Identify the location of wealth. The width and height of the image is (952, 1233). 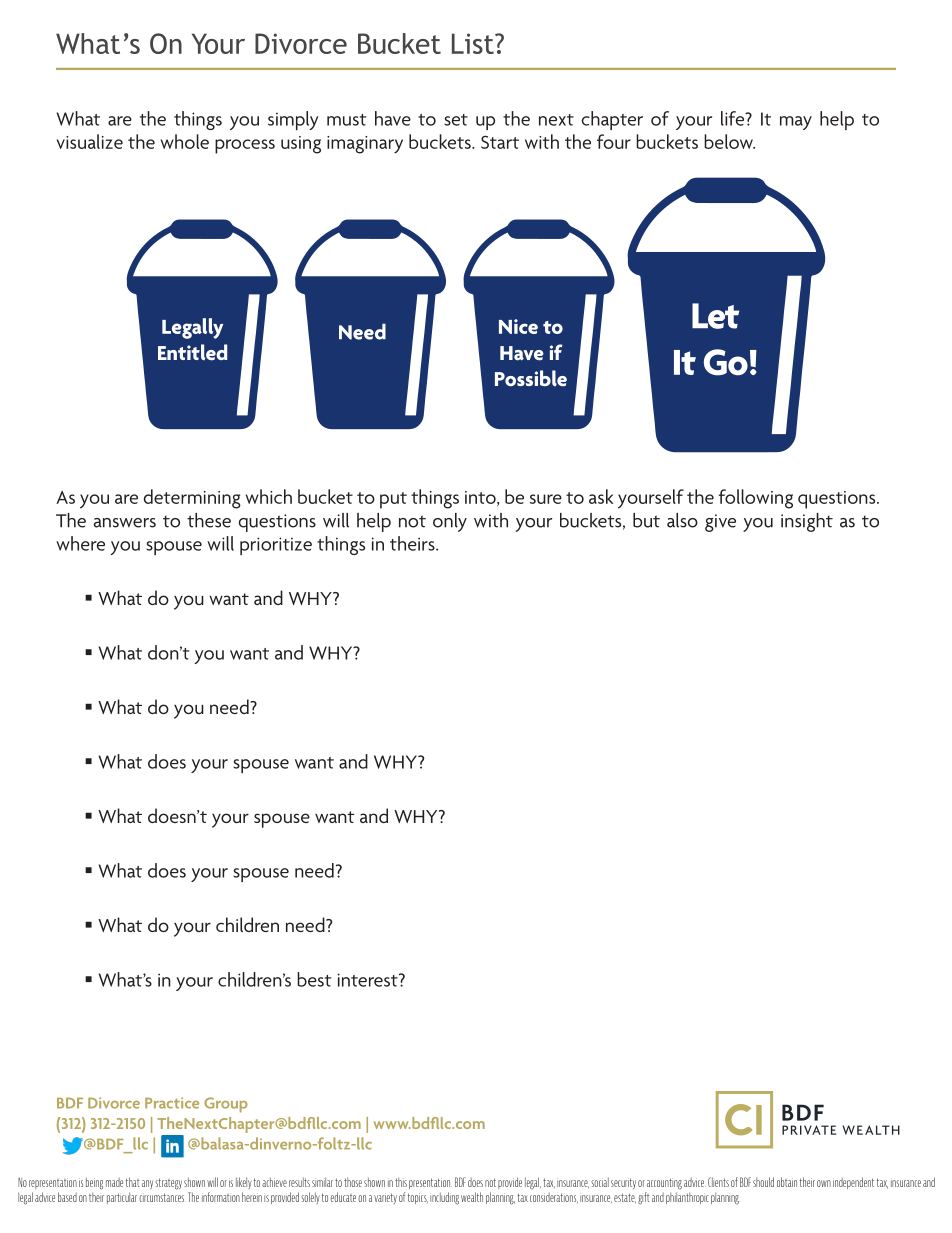
(472, 1197).
